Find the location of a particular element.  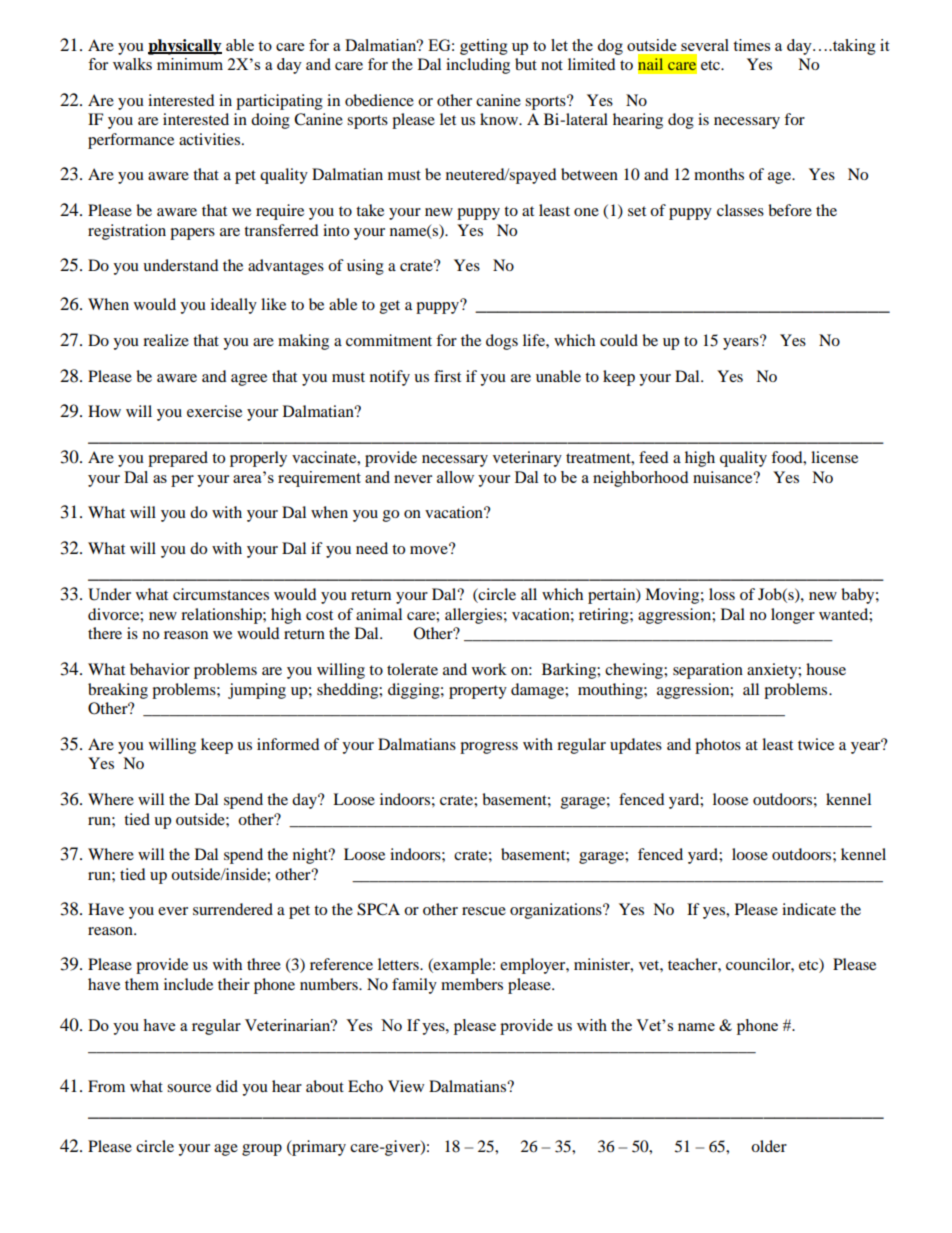

rescue is located at coordinates (484, 911).
